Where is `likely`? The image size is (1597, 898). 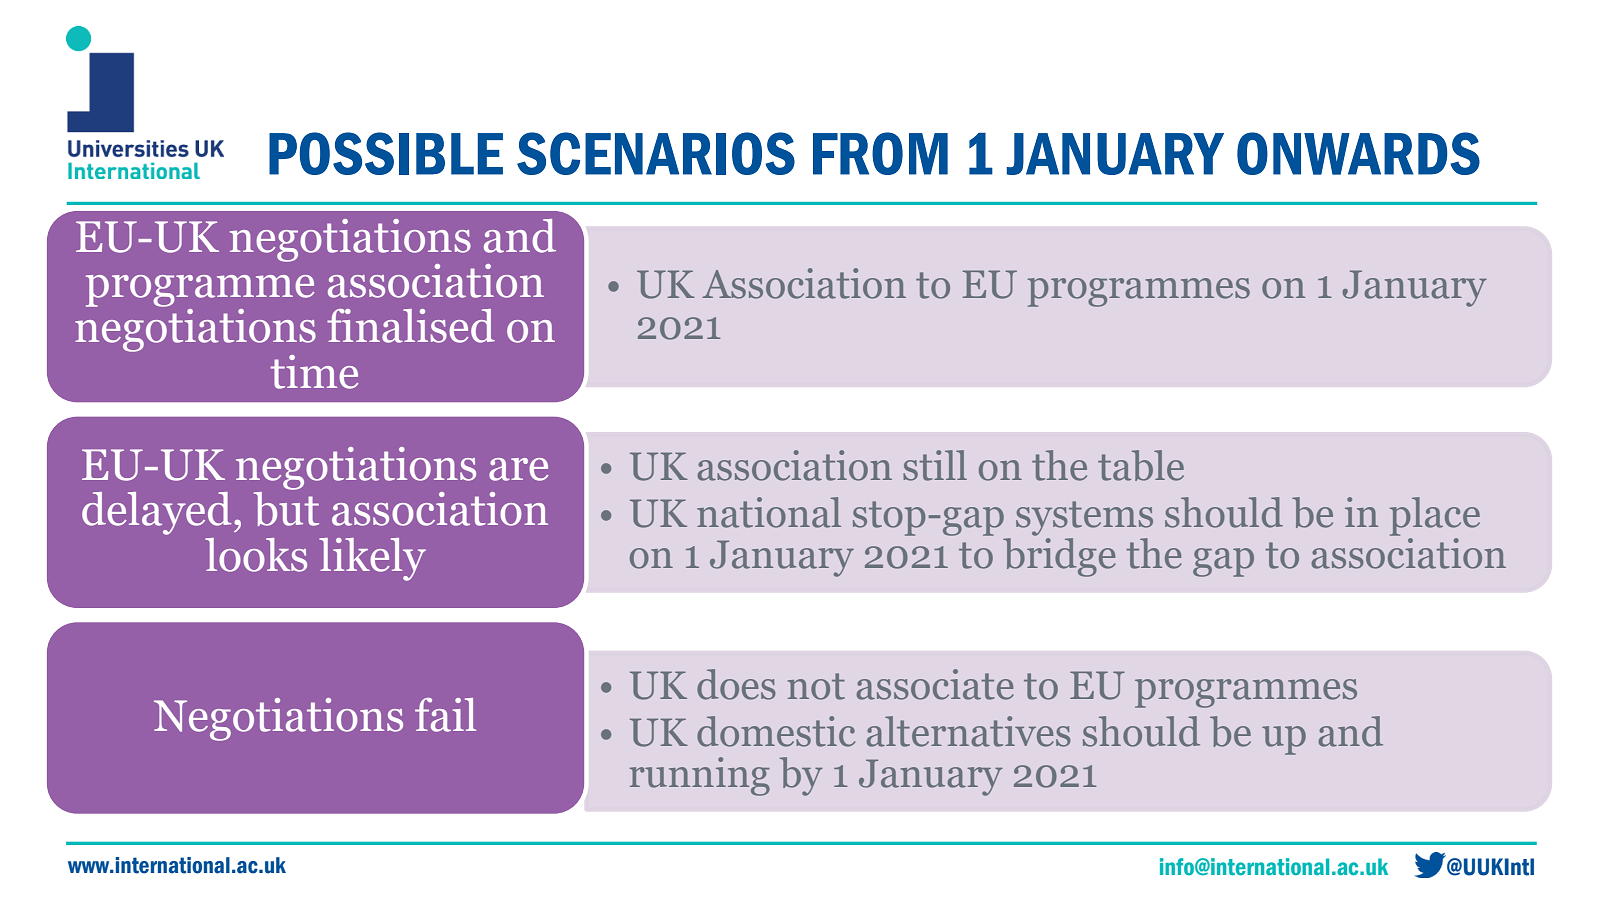
likely is located at coordinates (372, 559).
